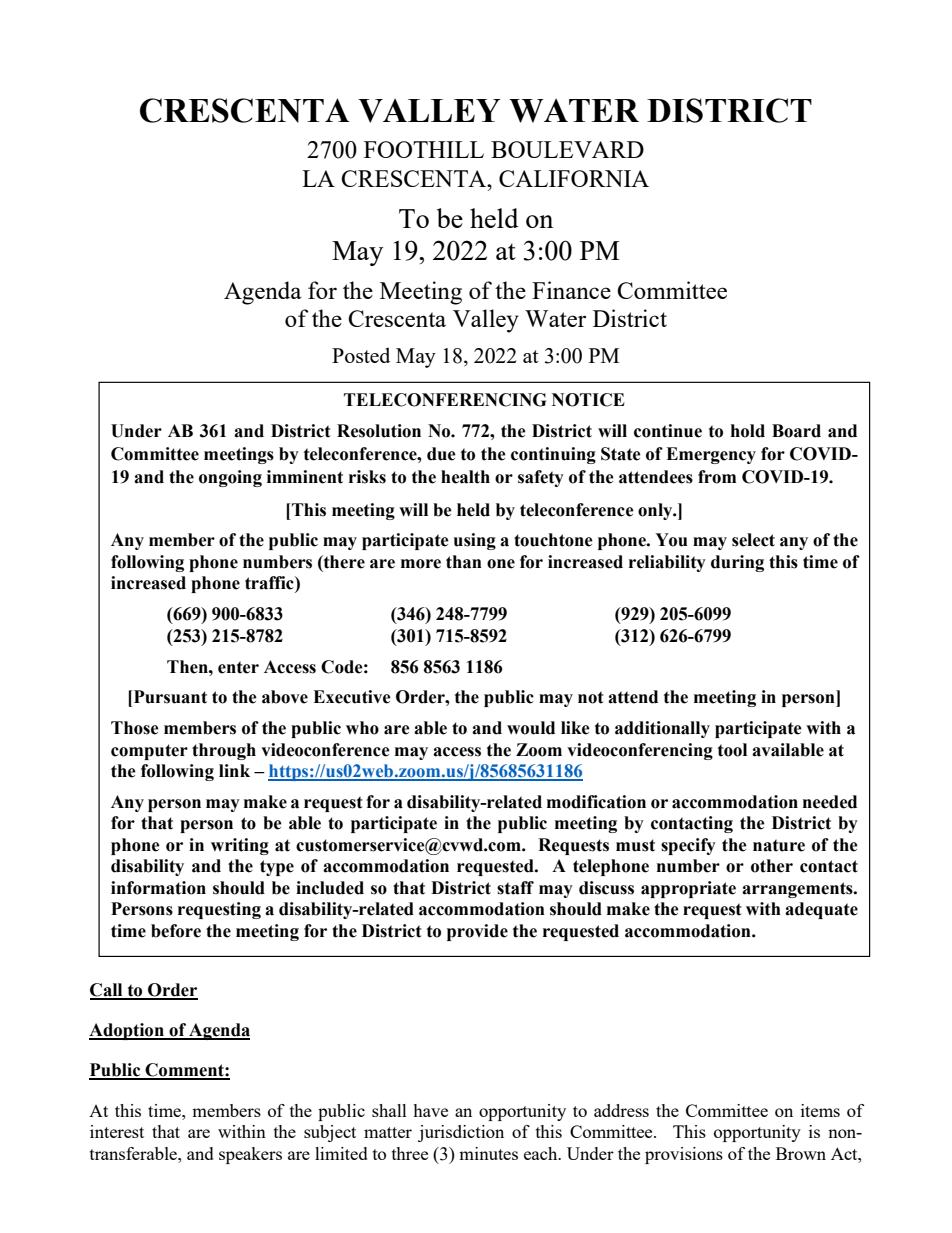 The image size is (952, 1233). I want to click on FOOTHILL, so click(424, 149).
